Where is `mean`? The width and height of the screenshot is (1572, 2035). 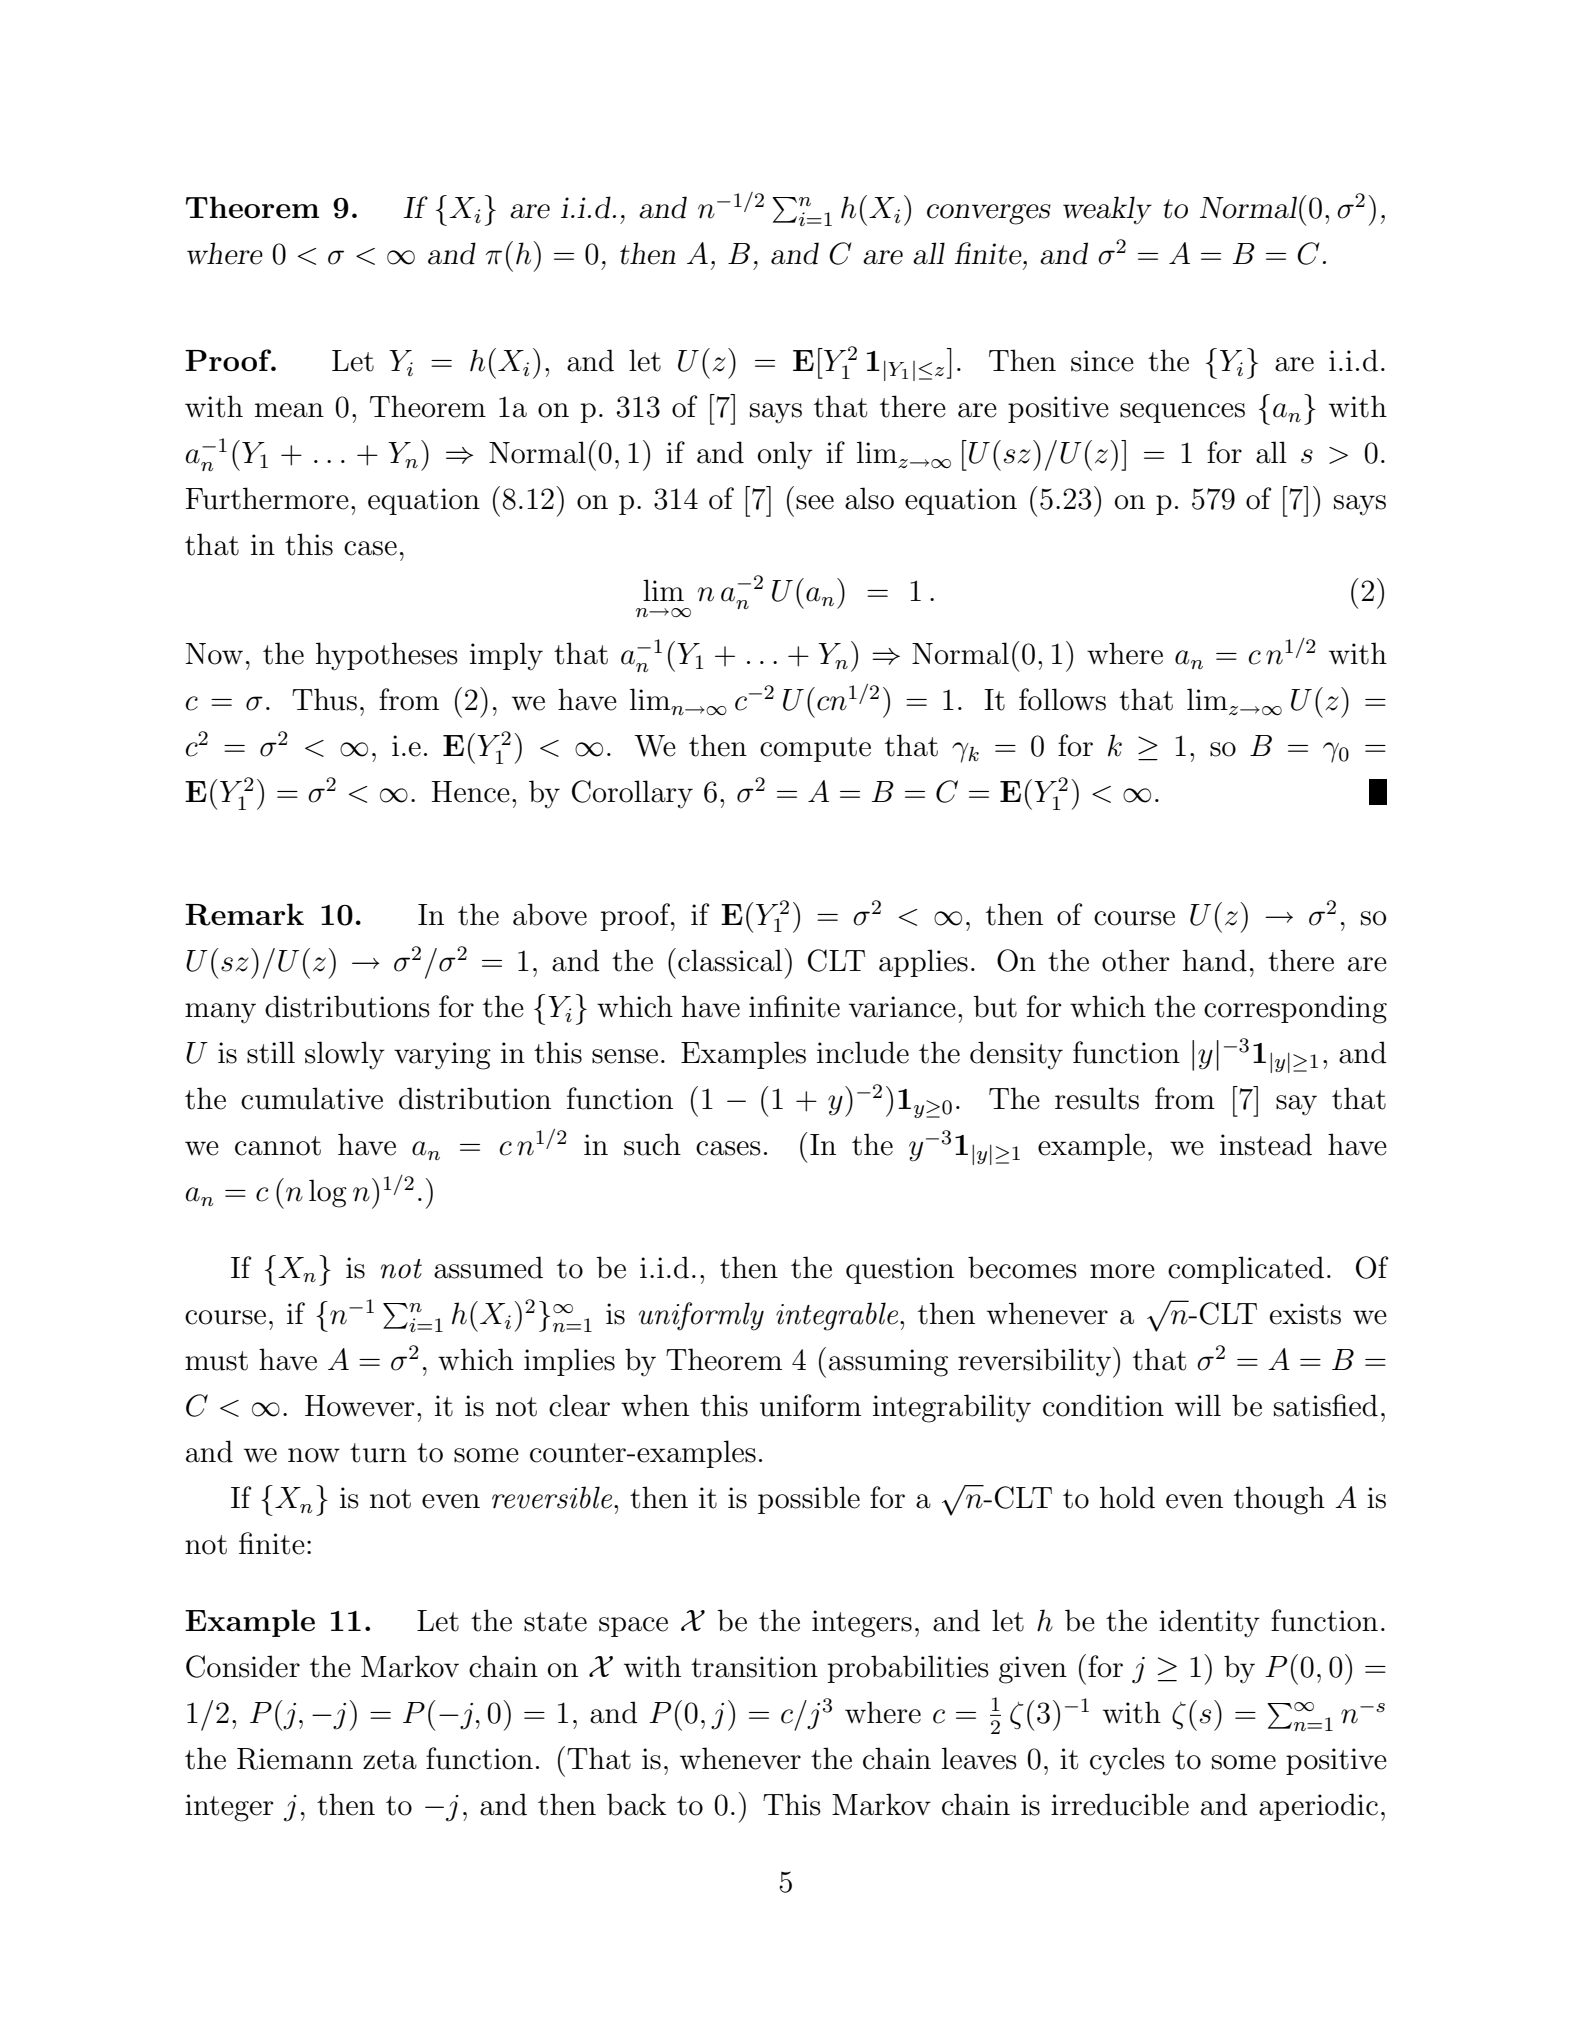
mean is located at coordinates (289, 410).
